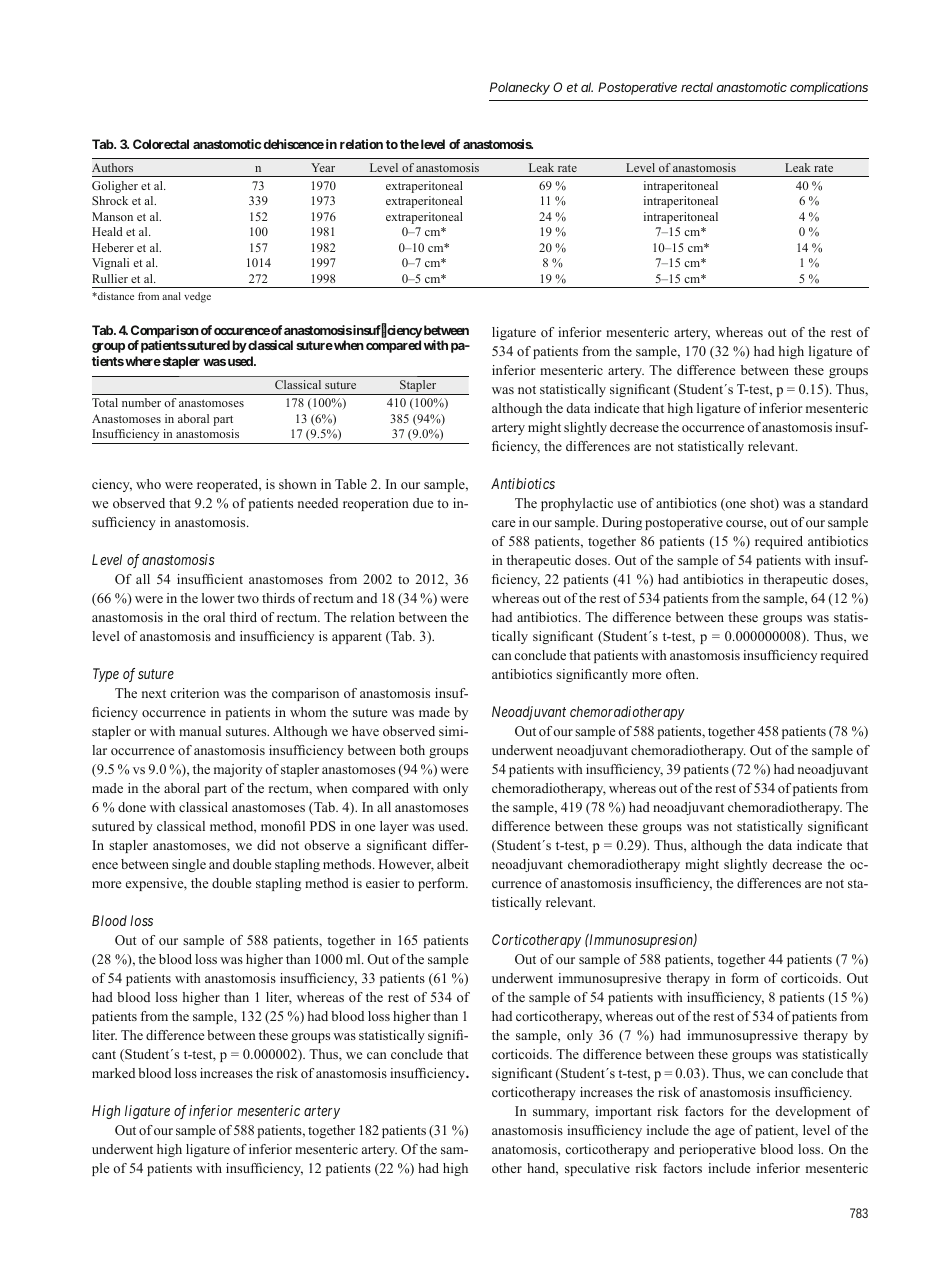  I want to click on marked, so click(113, 1073).
